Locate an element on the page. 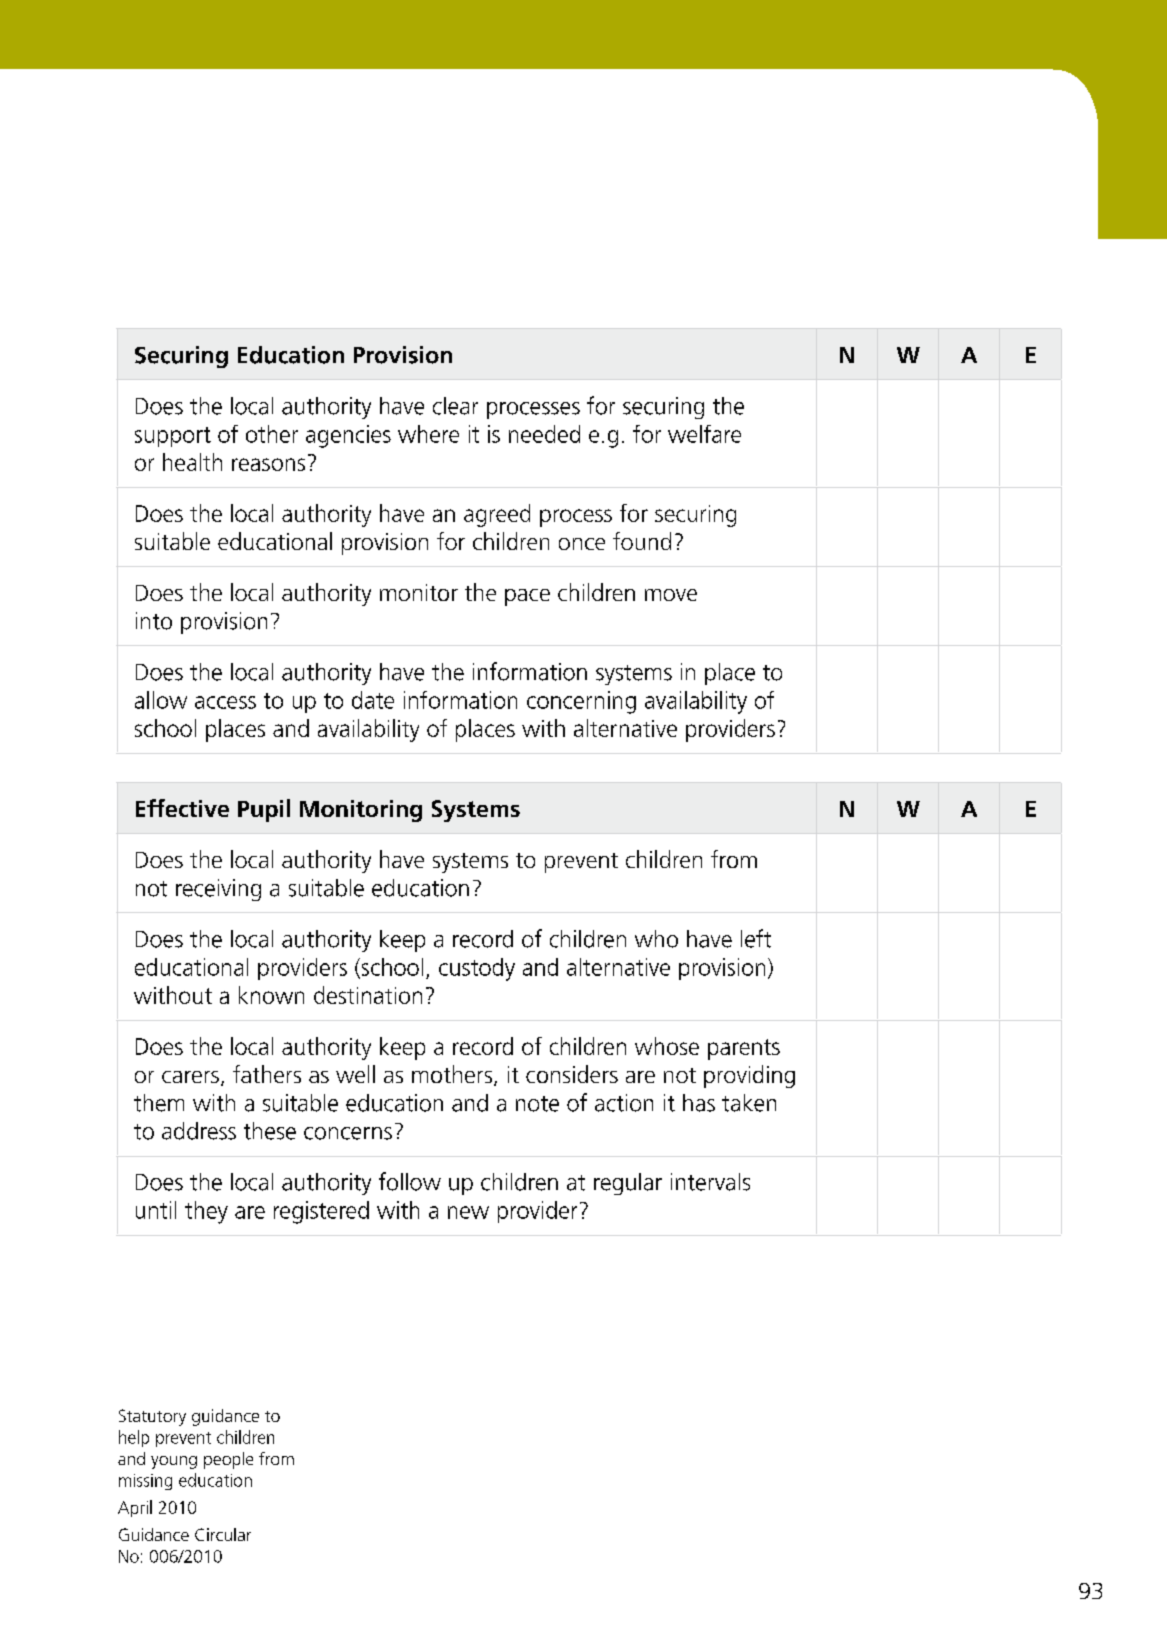 This image has height=1651, width=1167. date is located at coordinates (373, 700).
